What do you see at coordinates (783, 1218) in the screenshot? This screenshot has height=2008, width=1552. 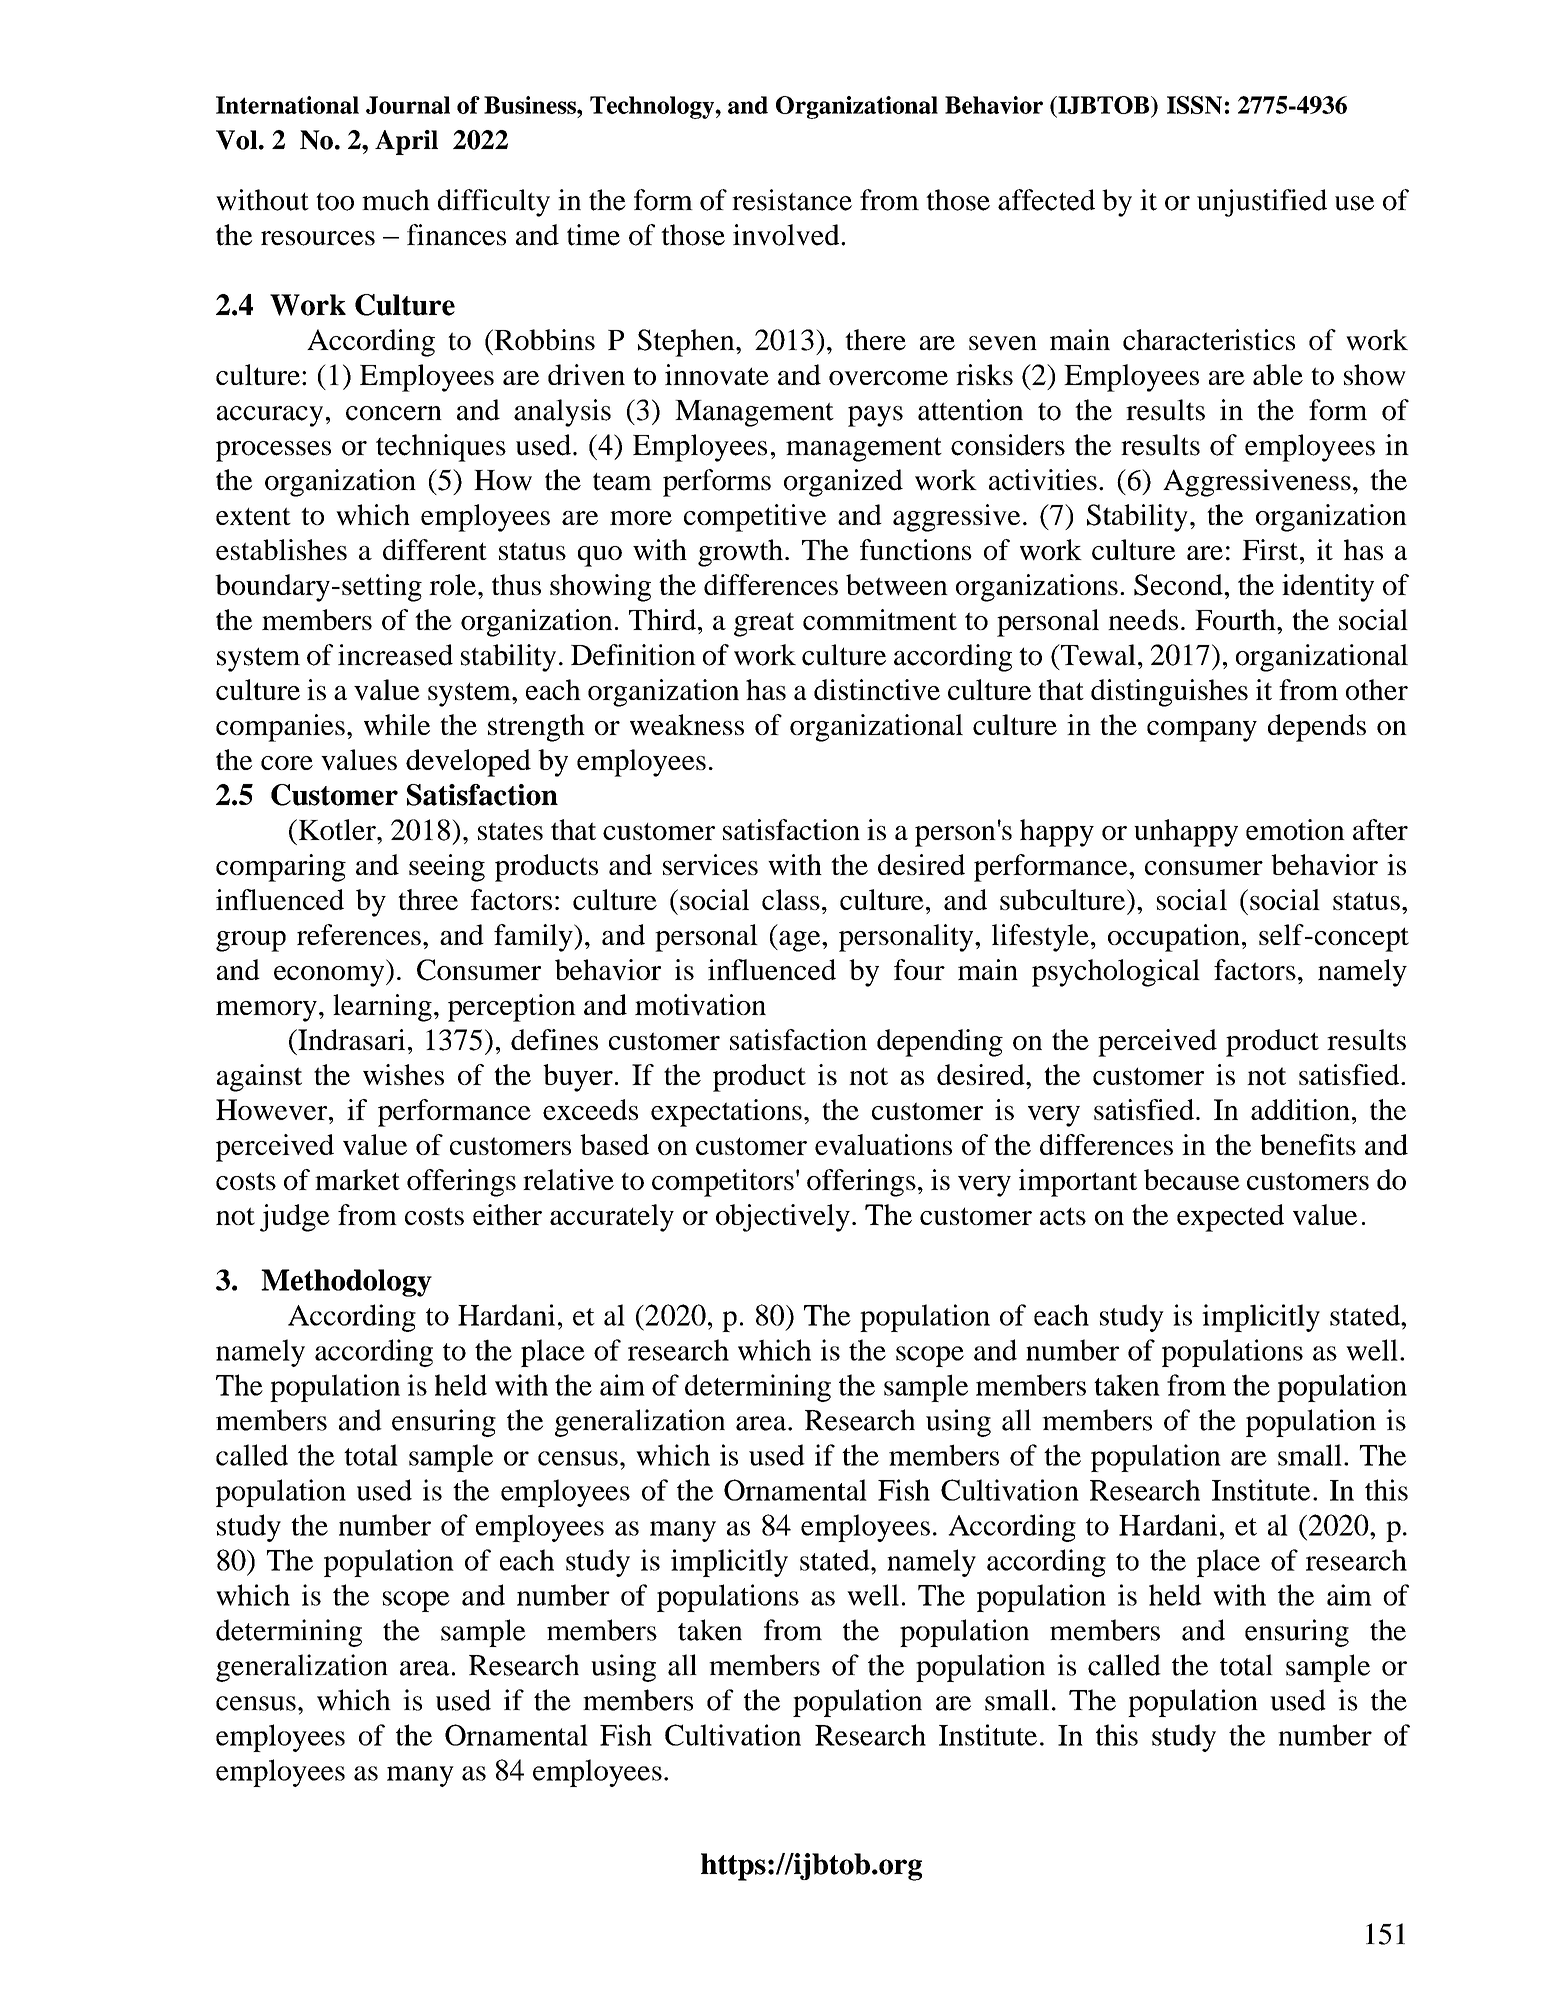 I see `objectively` at bounding box center [783, 1218].
